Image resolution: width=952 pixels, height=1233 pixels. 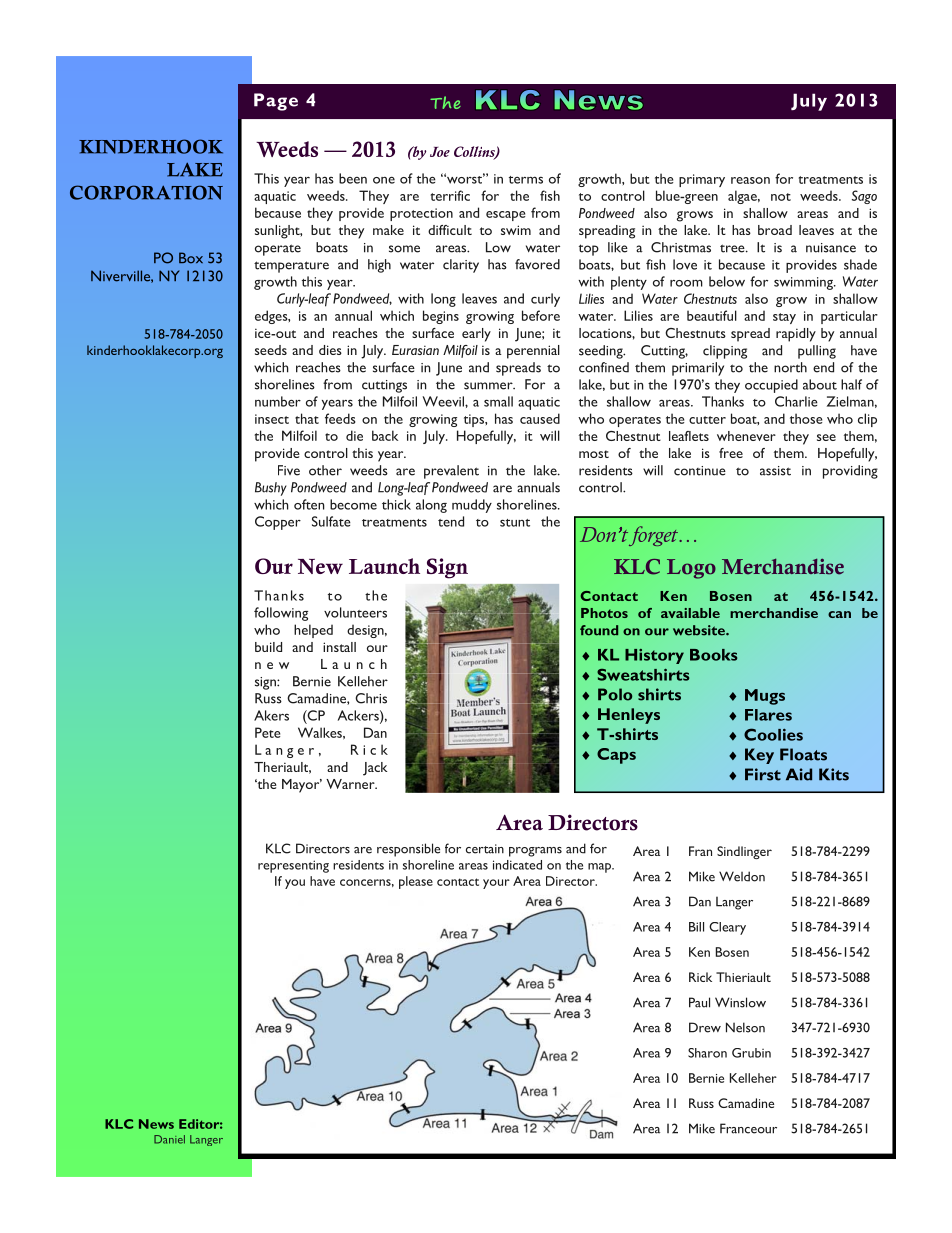 What do you see at coordinates (169, 1139) in the screenshot?
I see `Daniel` at bounding box center [169, 1139].
